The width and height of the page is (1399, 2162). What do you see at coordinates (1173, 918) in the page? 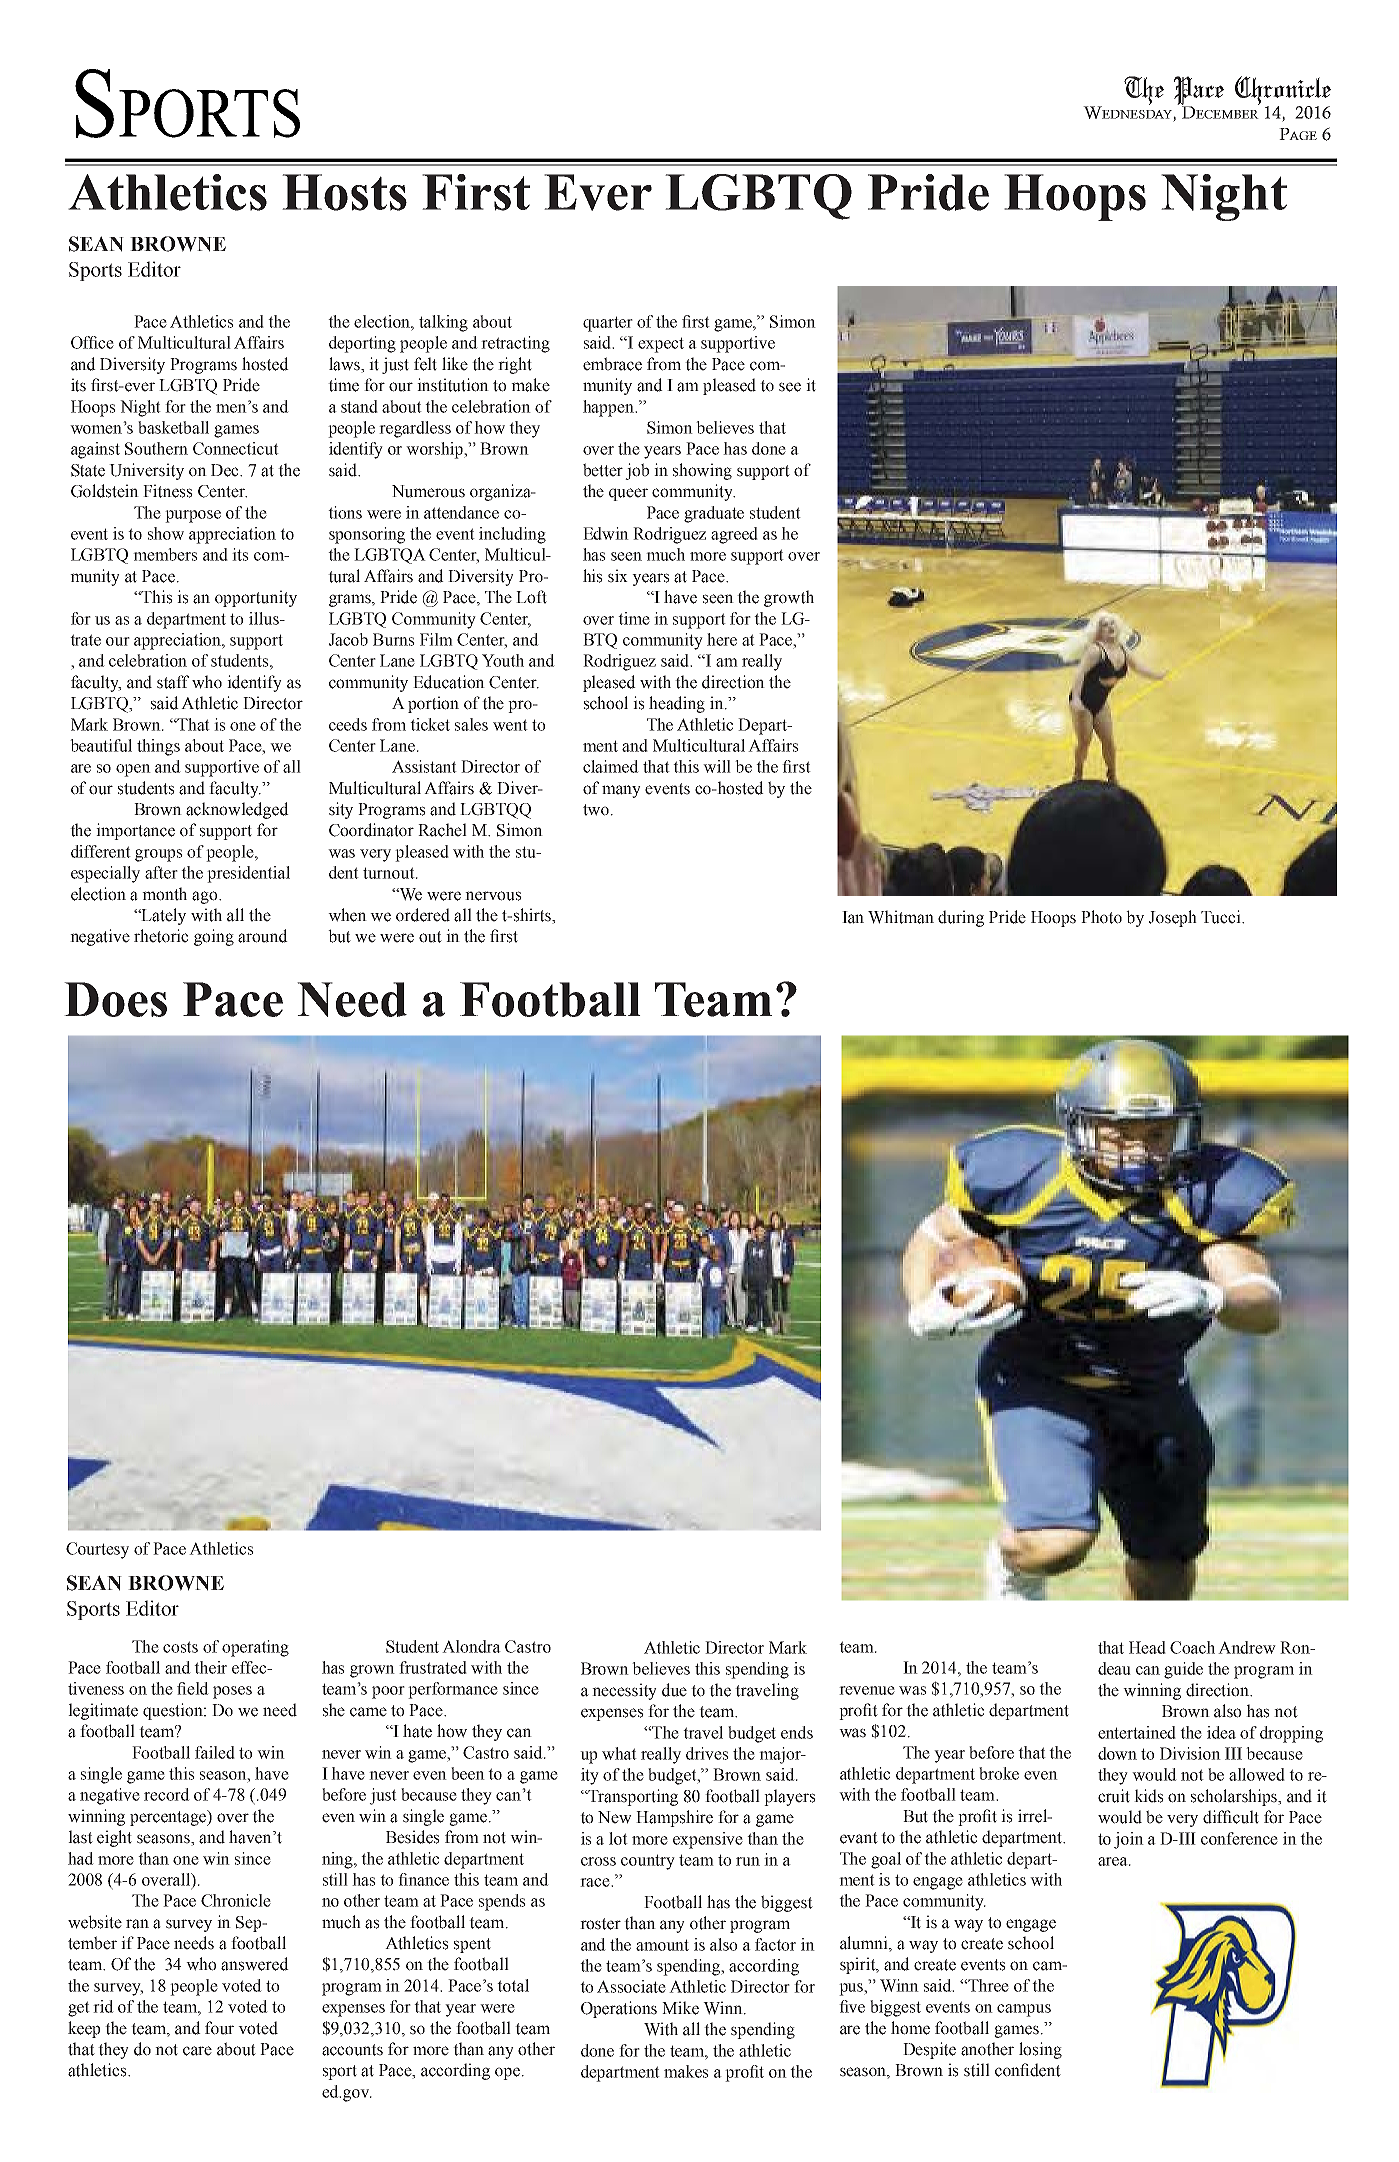
I see `Joseph` at bounding box center [1173, 918].
